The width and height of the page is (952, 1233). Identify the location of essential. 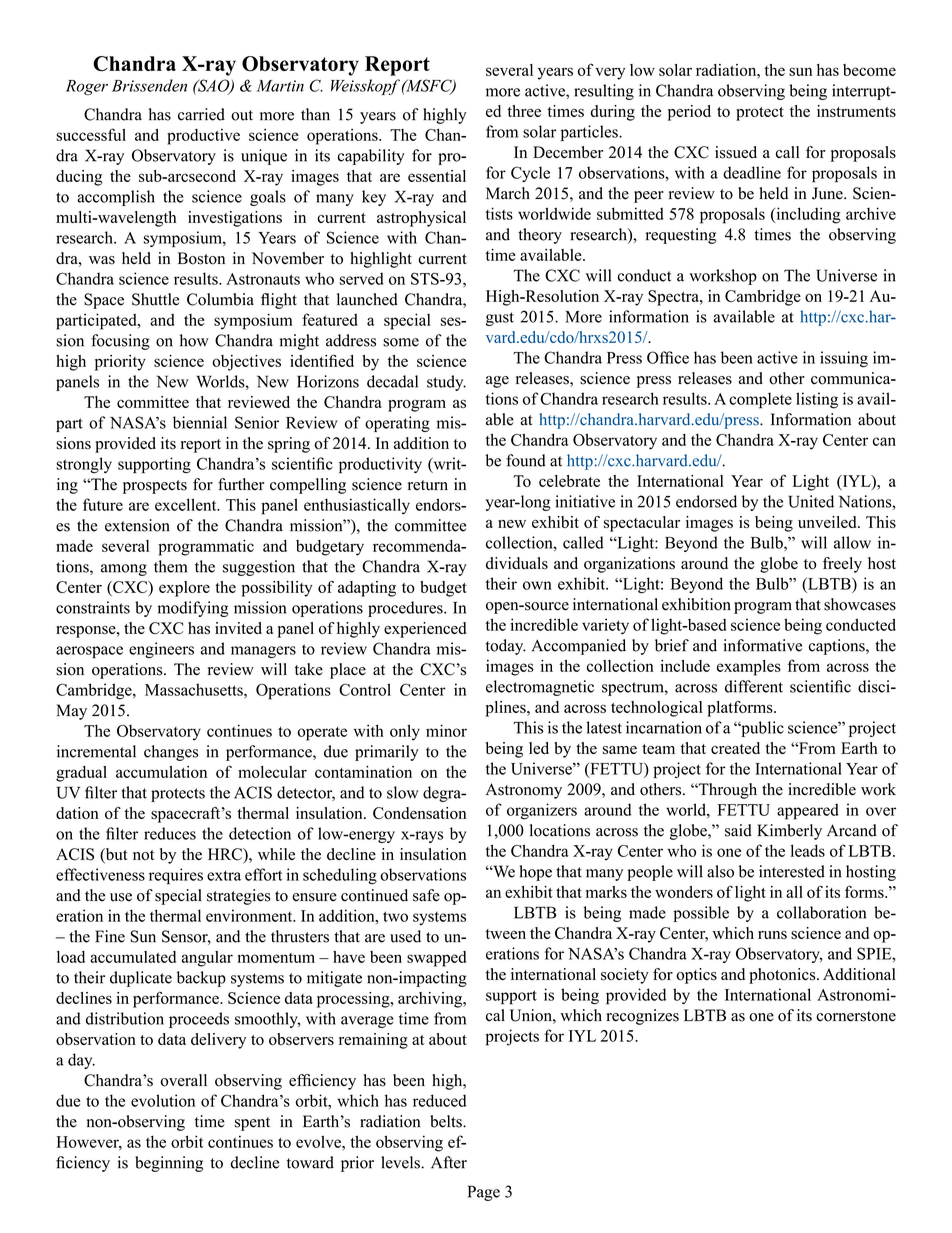
(437, 176).
